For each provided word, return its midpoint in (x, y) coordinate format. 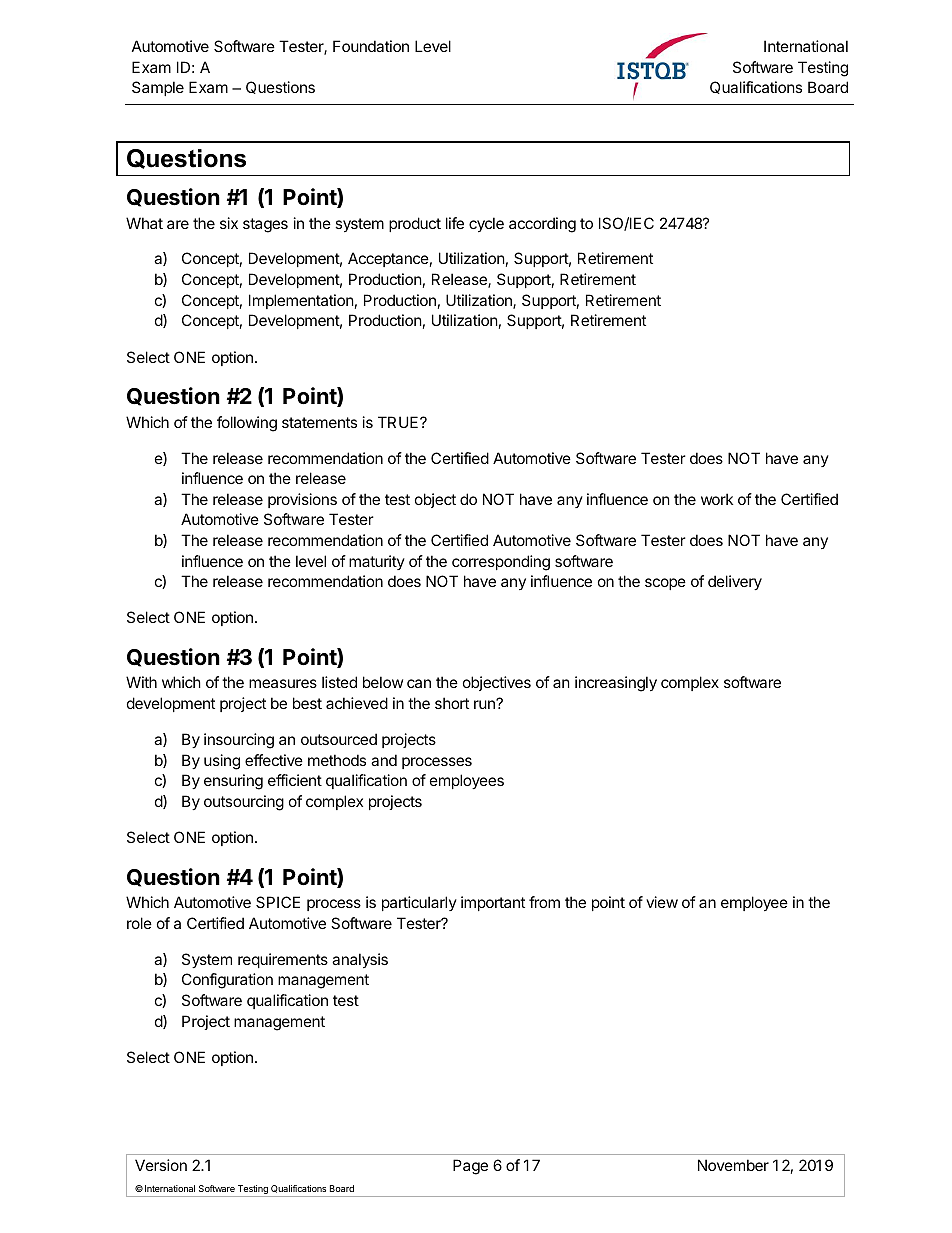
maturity (377, 562)
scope (665, 584)
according (542, 225)
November (733, 1165)
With (141, 682)
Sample (158, 88)
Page (470, 1167)
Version (161, 1165)
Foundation (371, 46)
